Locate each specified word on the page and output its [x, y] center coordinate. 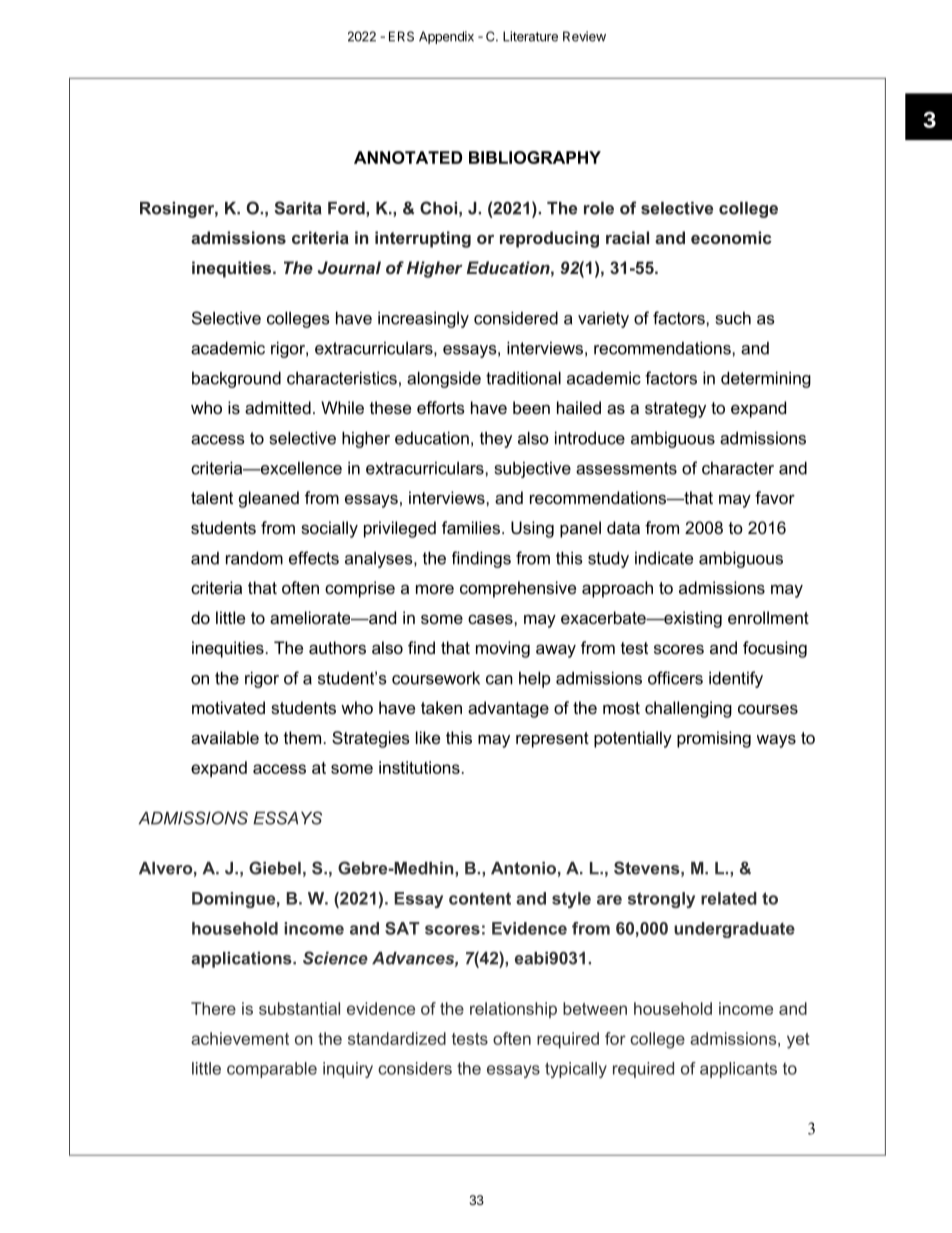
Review [584, 36]
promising [714, 739]
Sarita [298, 208]
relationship [513, 1010]
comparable [272, 1070]
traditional [523, 378]
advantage [508, 709]
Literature [530, 36]
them [302, 737]
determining [766, 380]
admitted [278, 407]
